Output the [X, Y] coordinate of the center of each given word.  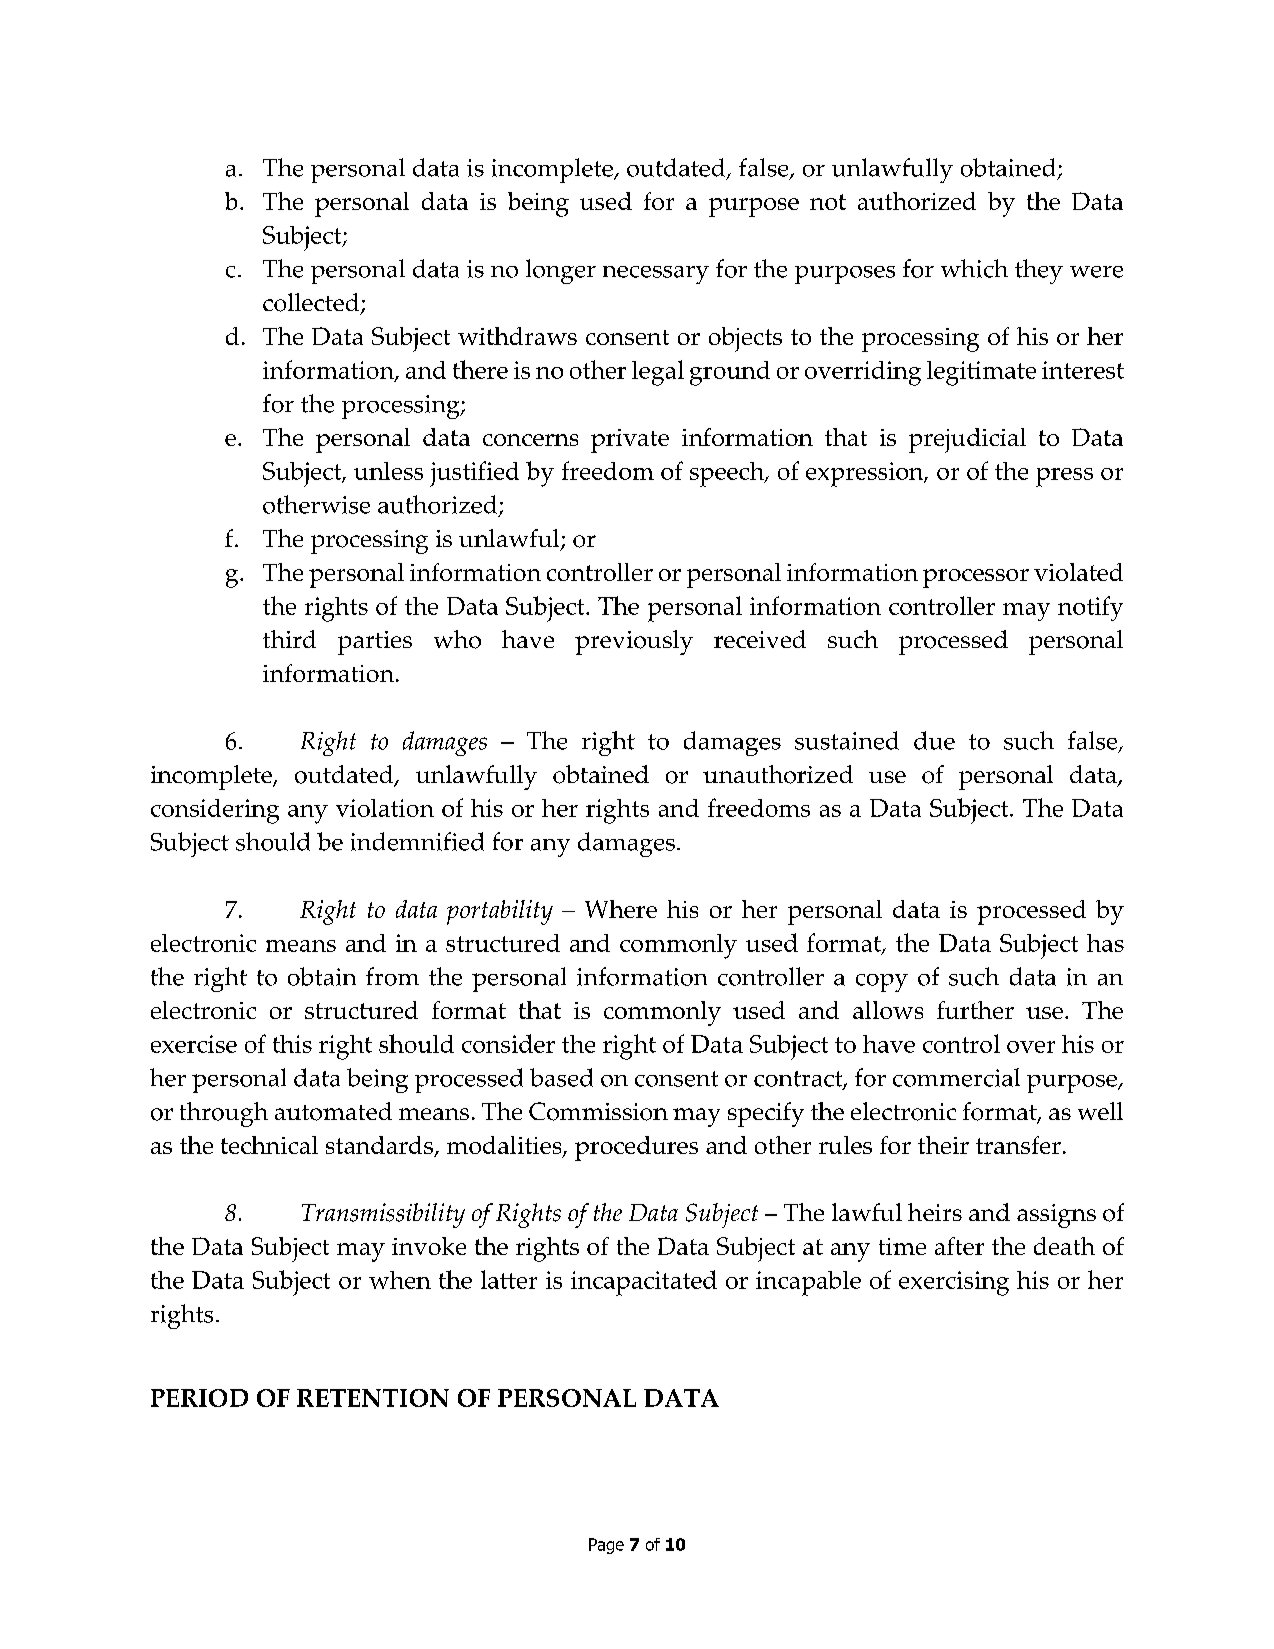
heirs [935, 1212]
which [974, 268]
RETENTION [373, 1398]
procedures [636, 1148]
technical [269, 1145]
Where [621, 909]
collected [312, 303]
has [1105, 943]
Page [606, 1546]
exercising [954, 1283]
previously [634, 642]
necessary [656, 275]
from [392, 976]
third [289, 639]
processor [976, 578]
